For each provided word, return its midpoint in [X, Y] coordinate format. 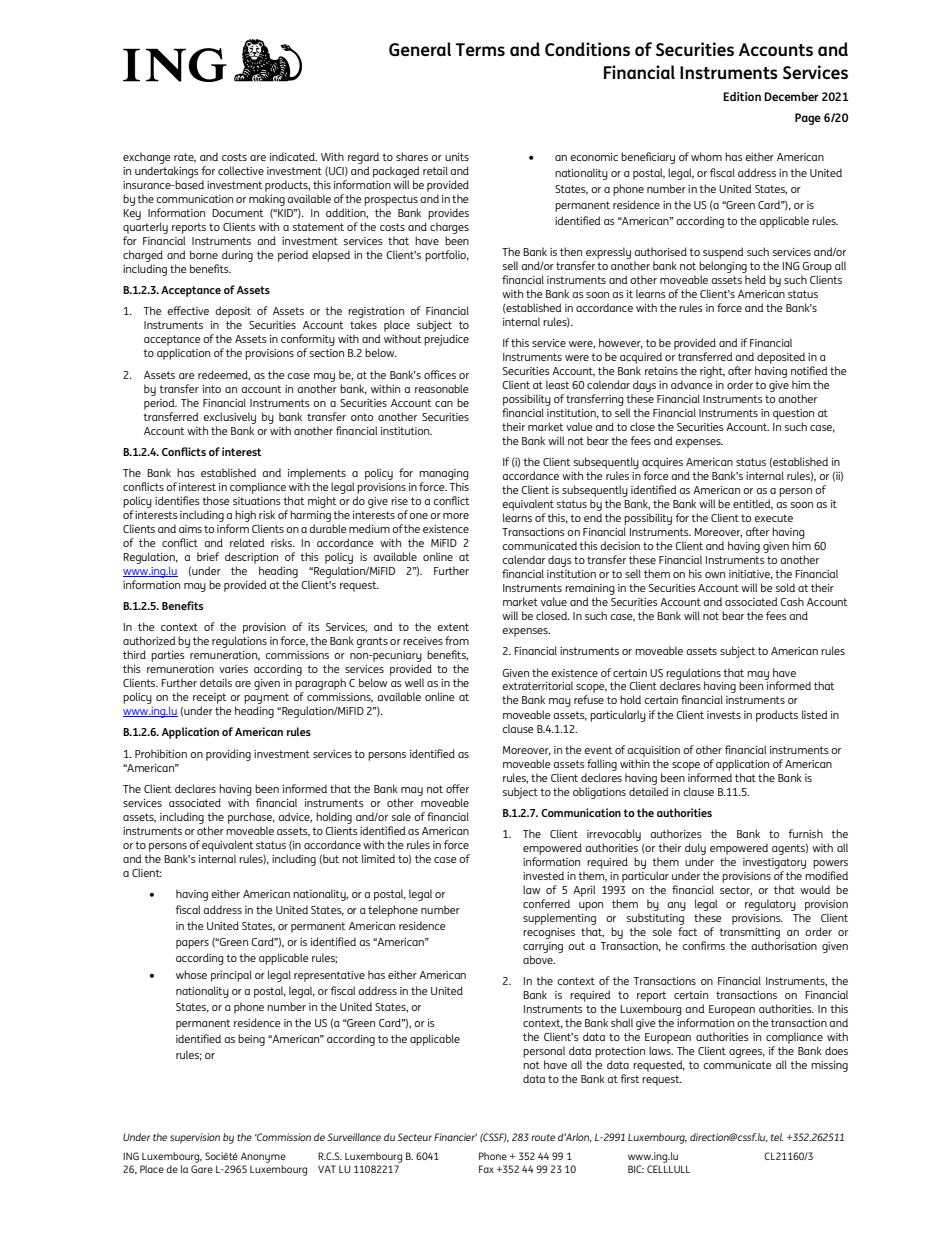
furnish [805, 833]
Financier [455, 1137]
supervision [195, 1138]
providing [228, 755]
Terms [480, 49]
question [793, 414]
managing [444, 474]
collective [241, 170]
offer [457, 788]
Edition [742, 96]
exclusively [229, 418]
